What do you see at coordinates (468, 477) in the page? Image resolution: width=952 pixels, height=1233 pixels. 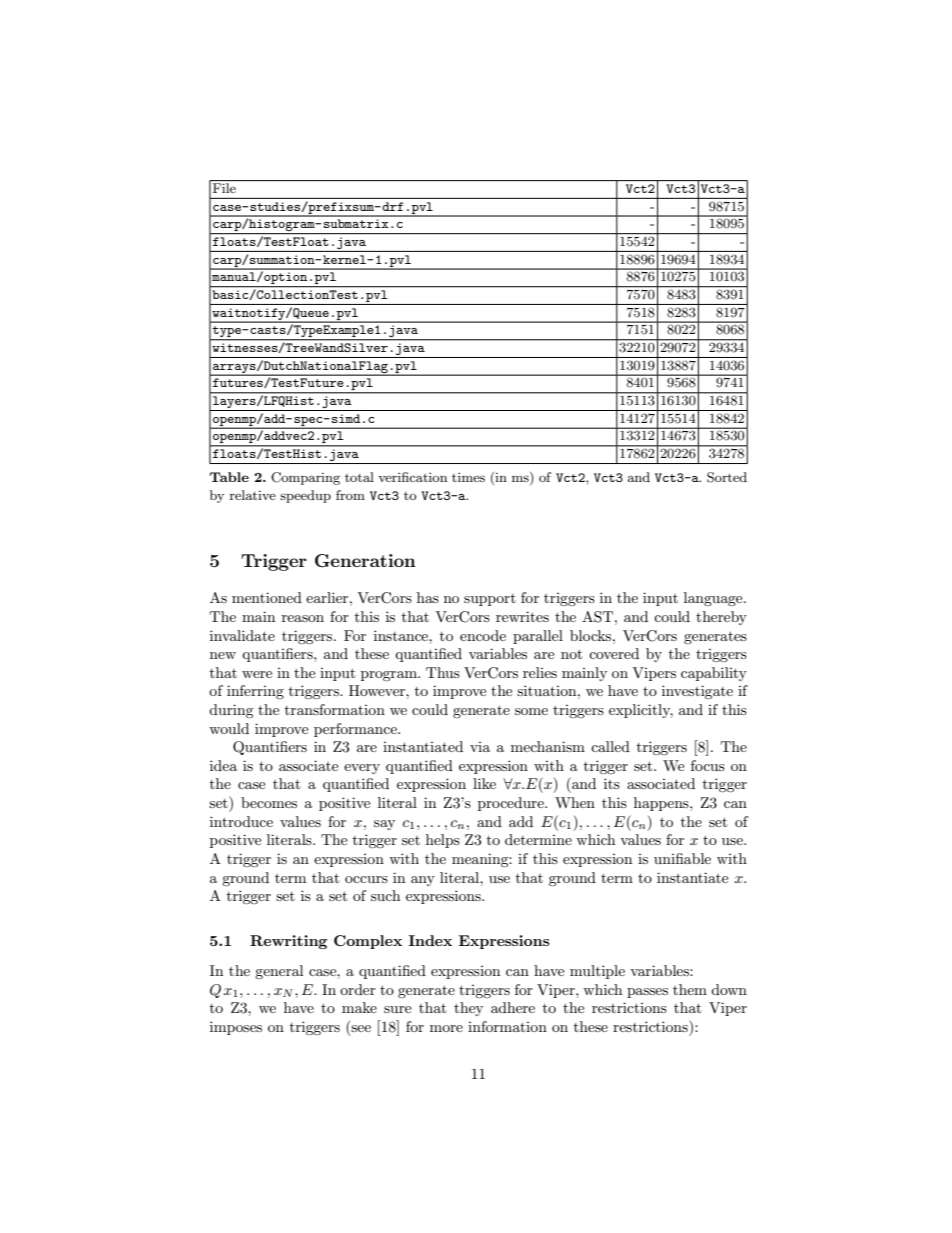 I see `times` at bounding box center [468, 477].
